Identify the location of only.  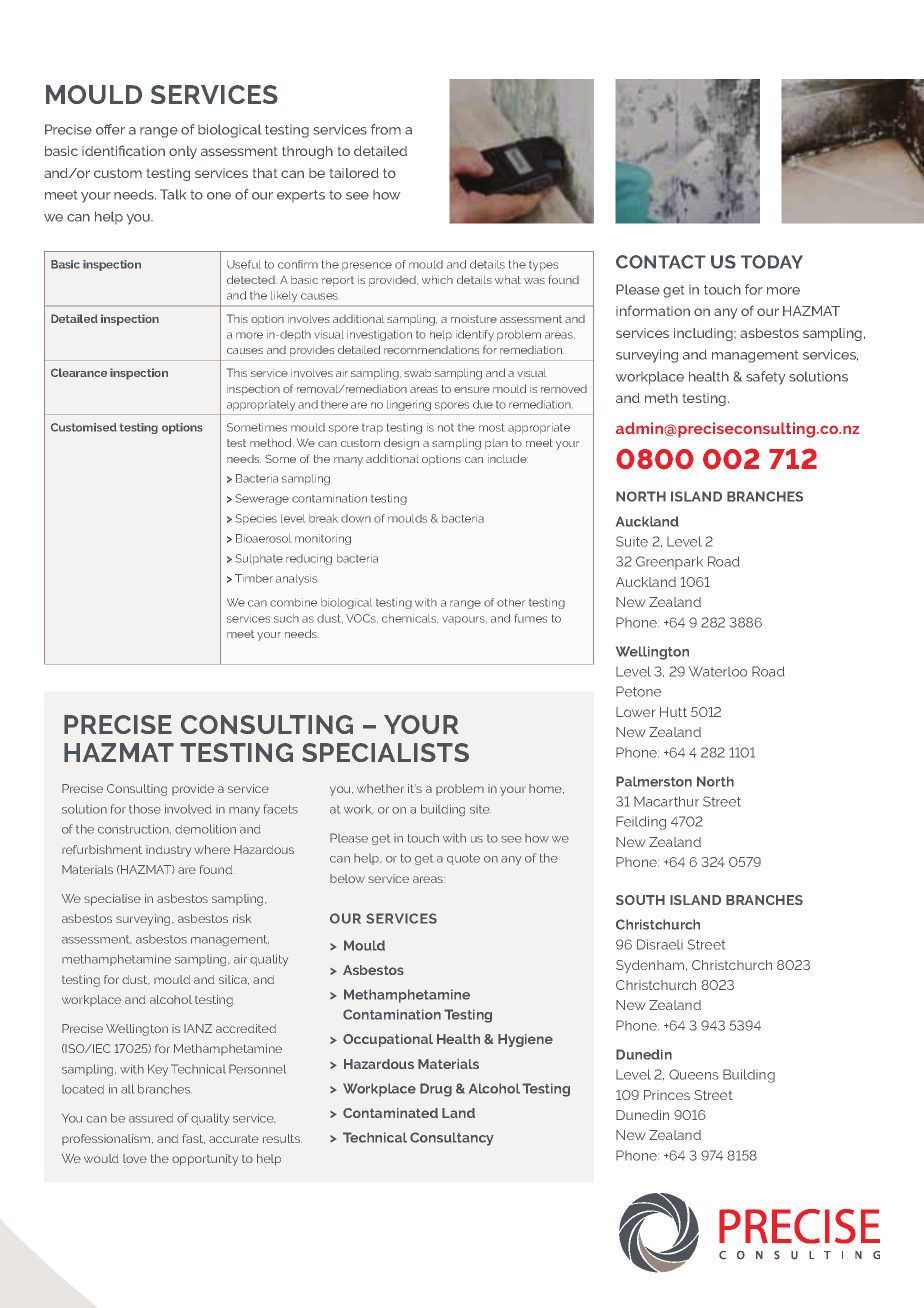
(183, 152).
